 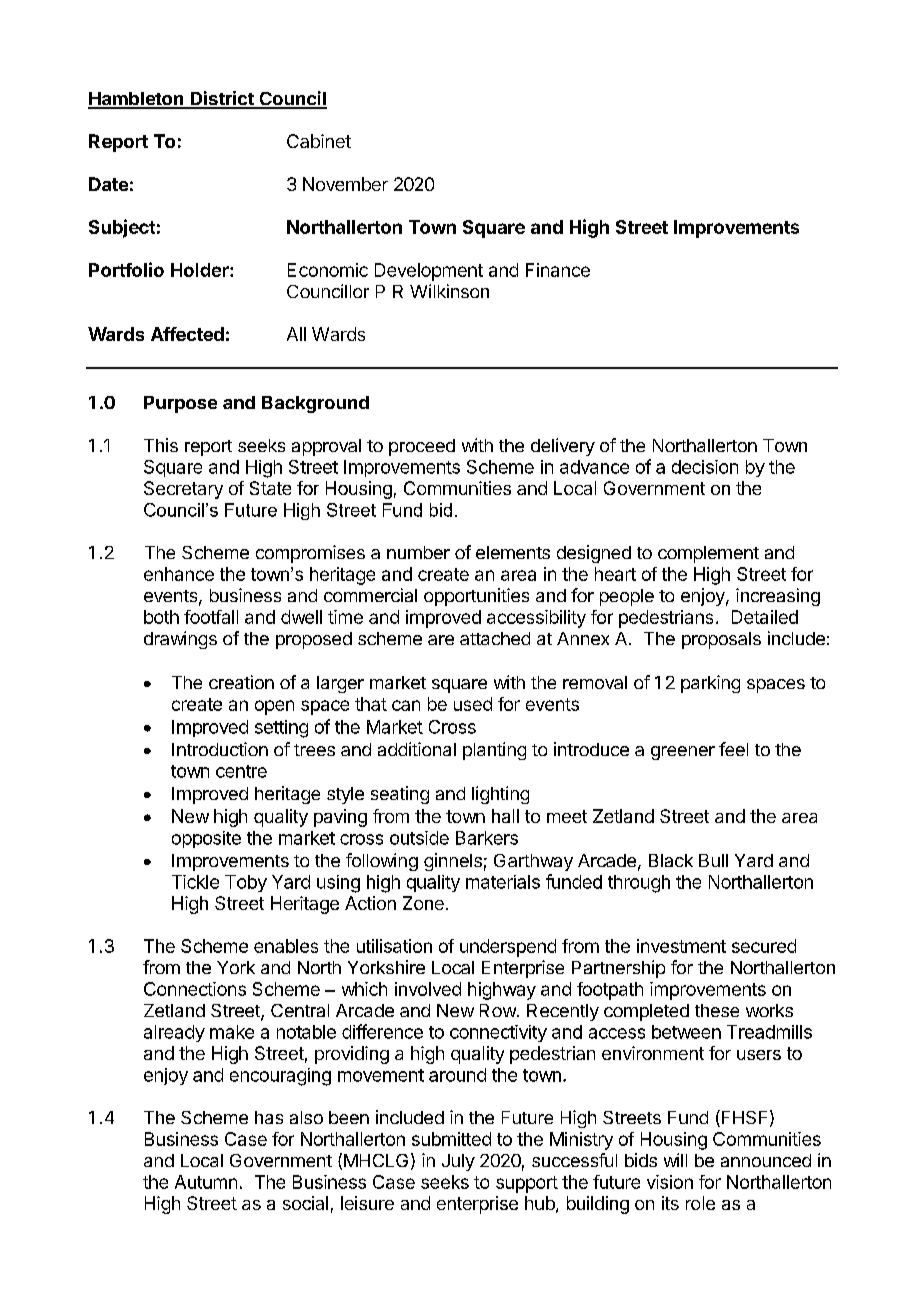 What do you see at coordinates (345, 184) in the image?
I see `November` at bounding box center [345, 184].
